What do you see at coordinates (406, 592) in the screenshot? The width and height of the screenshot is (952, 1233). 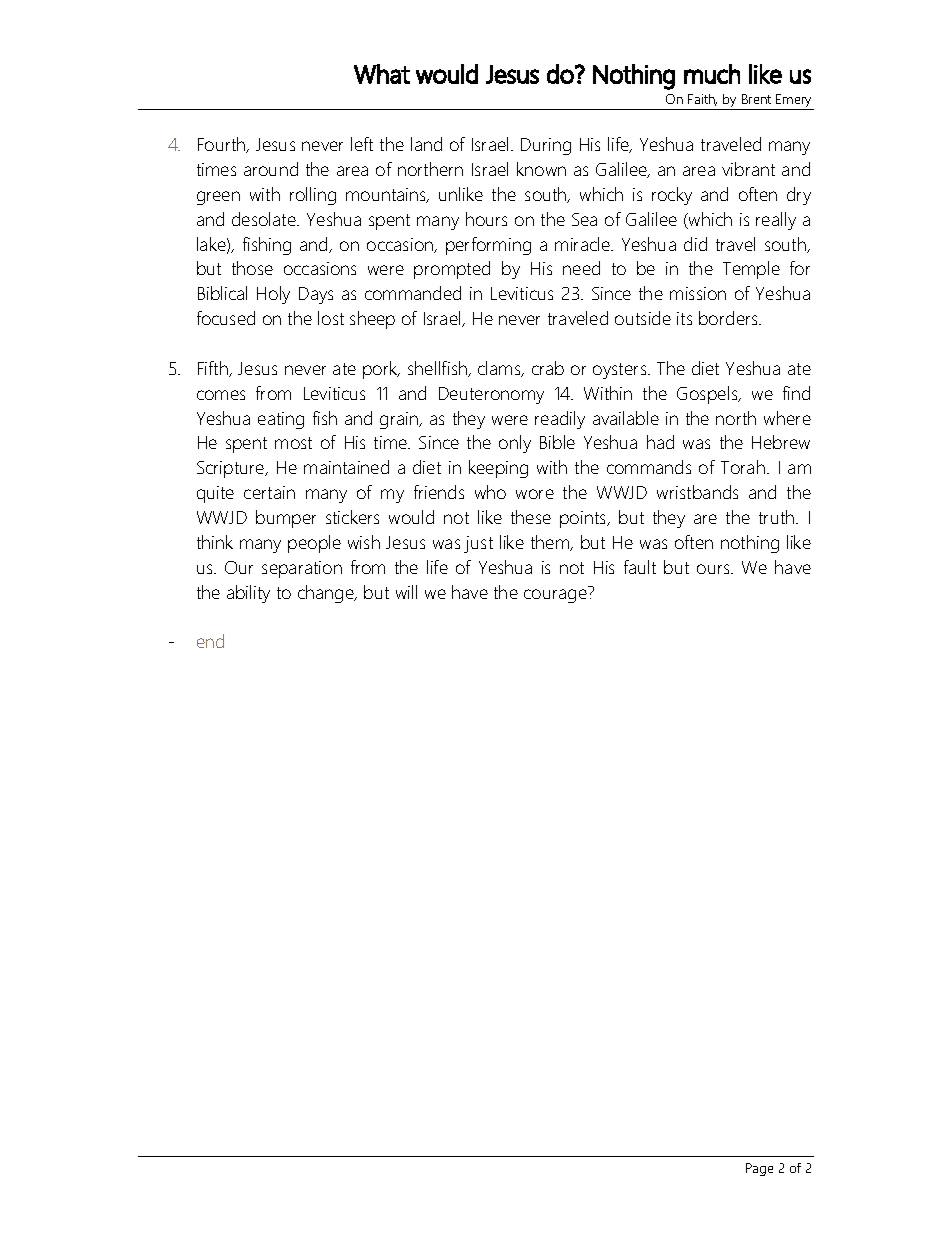 I see `will` at bounding box center [406, 592].
